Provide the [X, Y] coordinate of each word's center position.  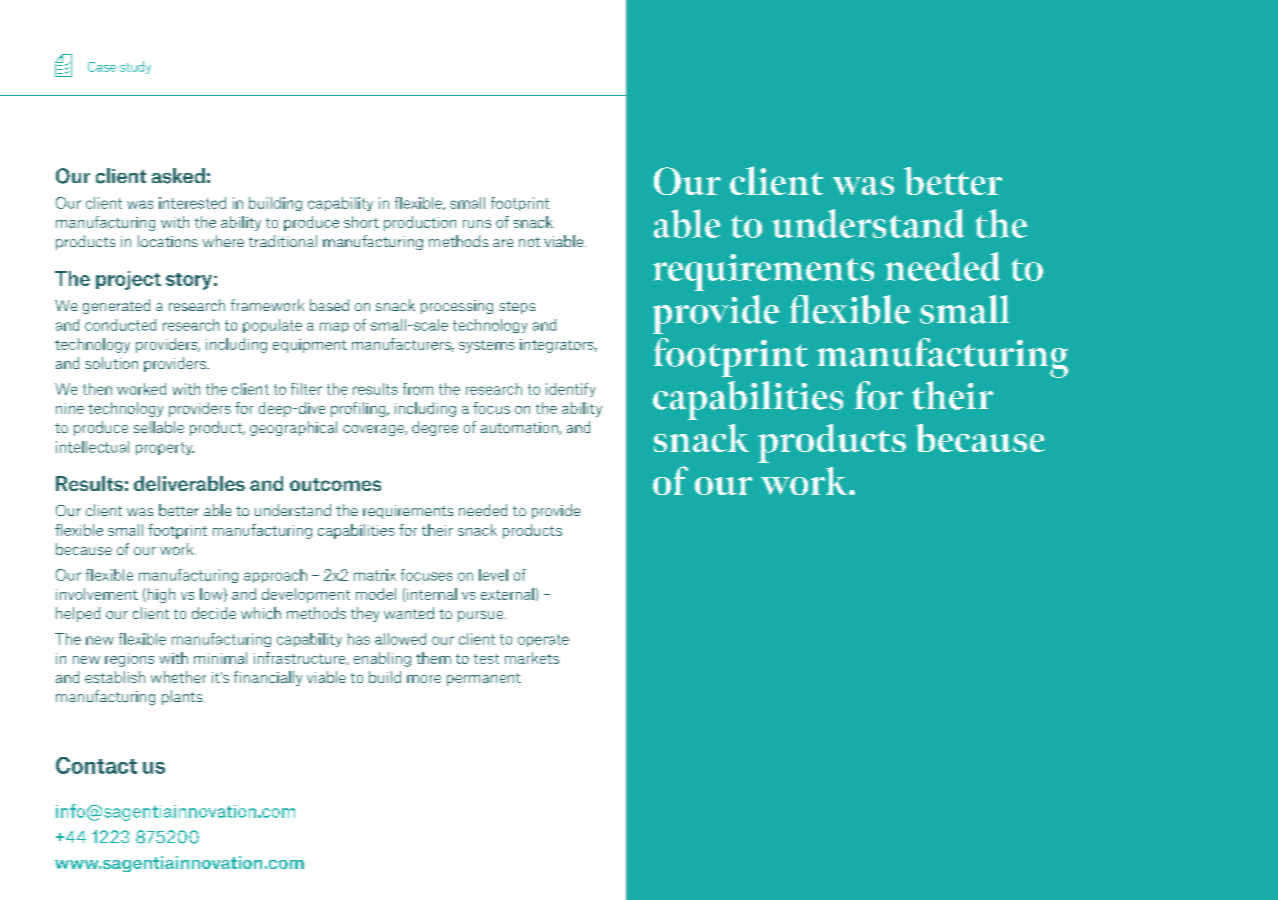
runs [477, 224]
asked [178, 176]
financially [268, 678]
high [160, 595]
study [135, 67]
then [97, 389]
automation [520, 428]
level [493, 575]
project [128, 280]
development [306, 595]
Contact [96, 765]
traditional [283, 241]
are [503, 243]
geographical [293, 428]
